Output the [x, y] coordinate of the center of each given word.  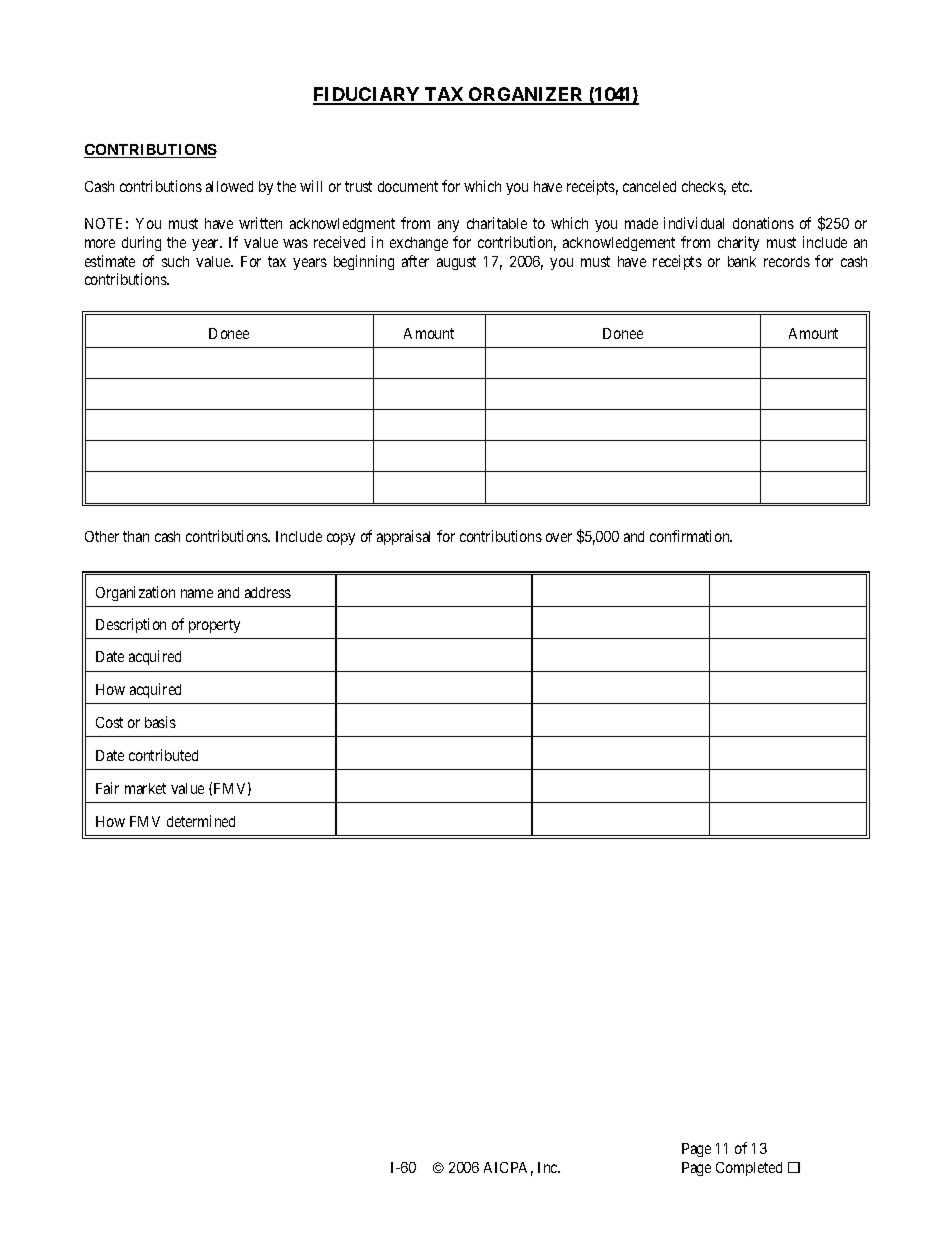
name [197, 593]
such [175, 261]
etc [741, 186]
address [268, 592]
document [408, 186]
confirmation [691, 536]
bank [742, 261]
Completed [749, 1169]
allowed [229, 186]
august [456, 263]
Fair [107, 788]
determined [201, 821]
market [145, 788]
